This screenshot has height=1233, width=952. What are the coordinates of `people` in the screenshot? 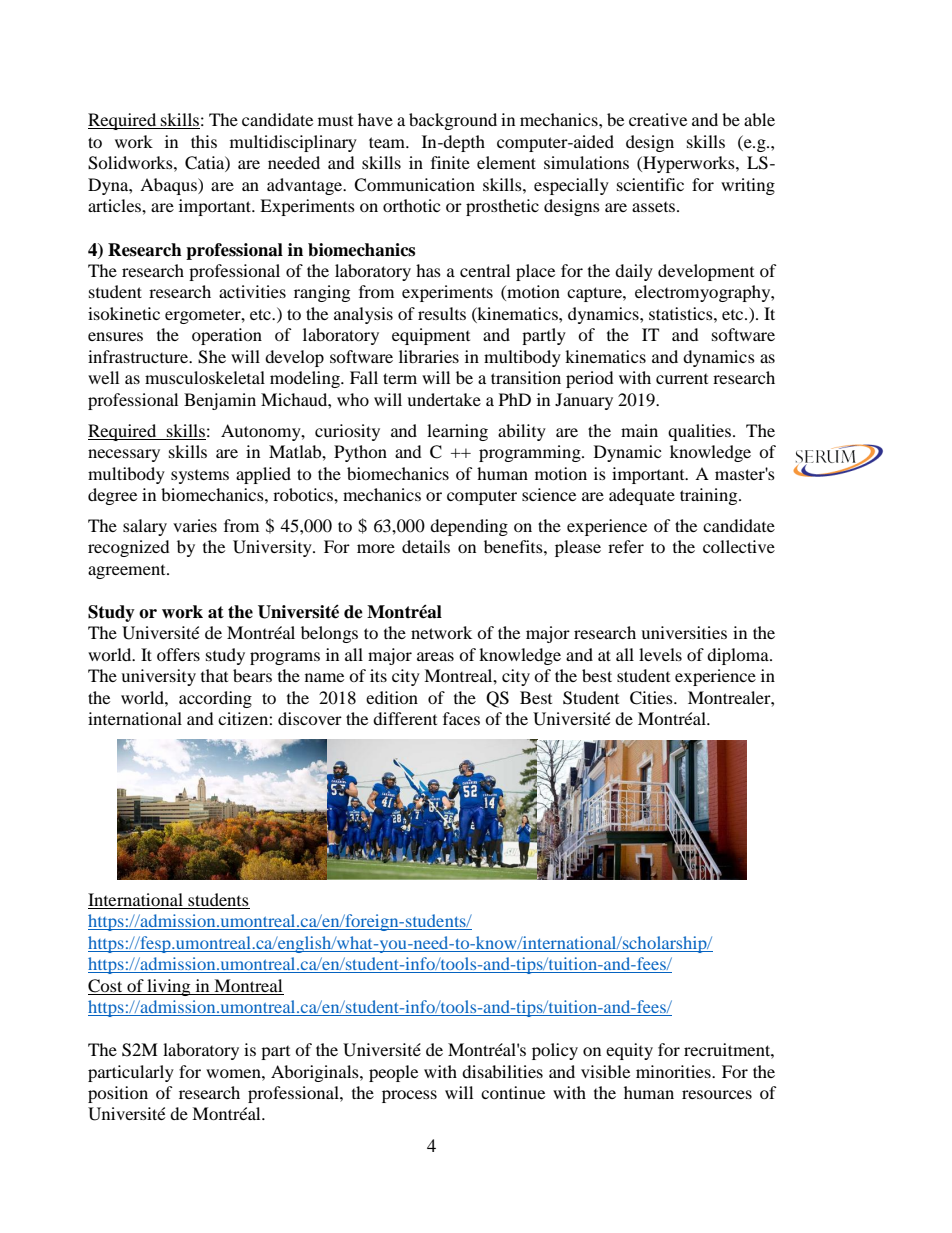 It's located at (393, 1073).
